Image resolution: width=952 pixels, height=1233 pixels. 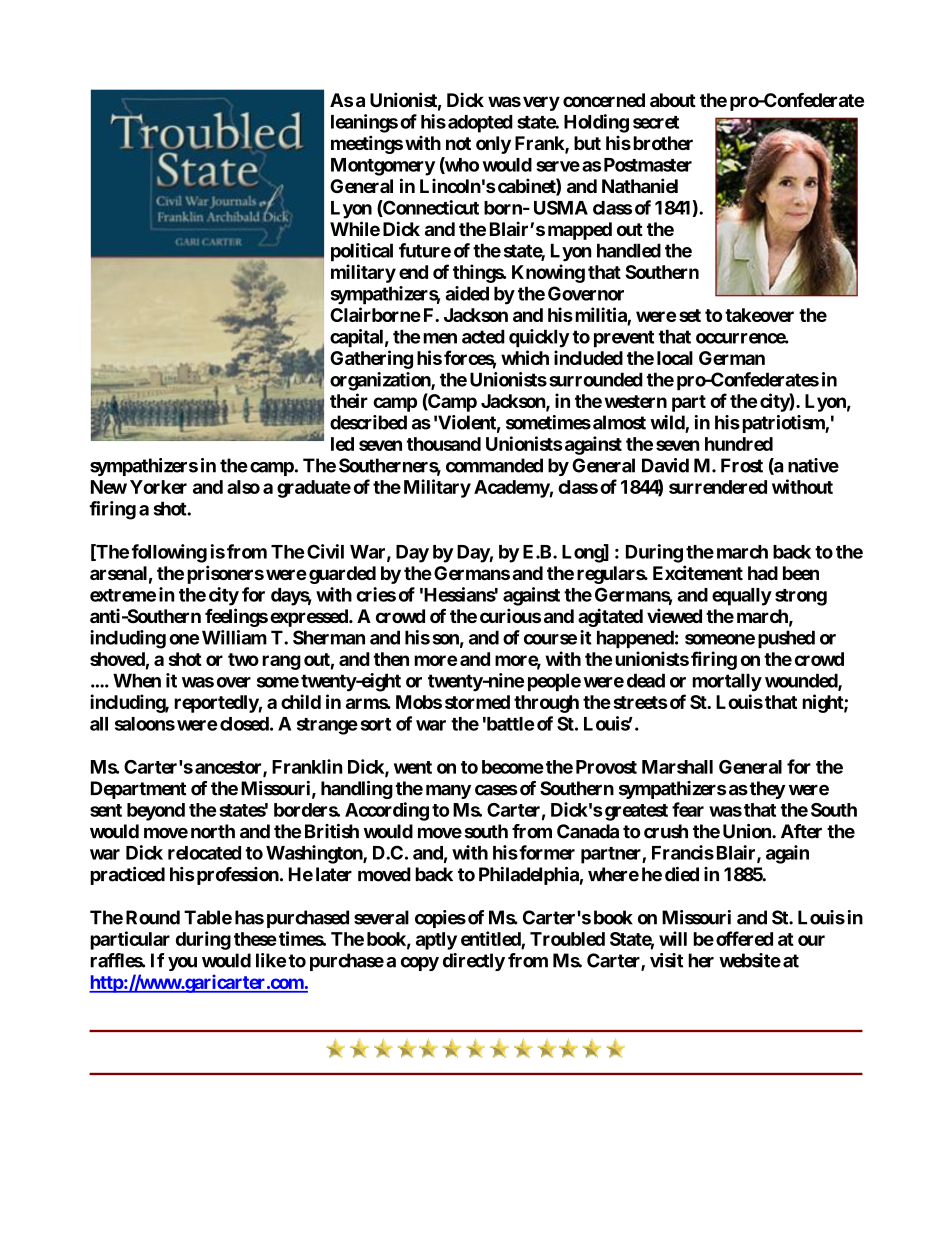 What do you see at coordinates (698, 572) in the document?
I see `Excitement` at bounding box center [698, 572].
